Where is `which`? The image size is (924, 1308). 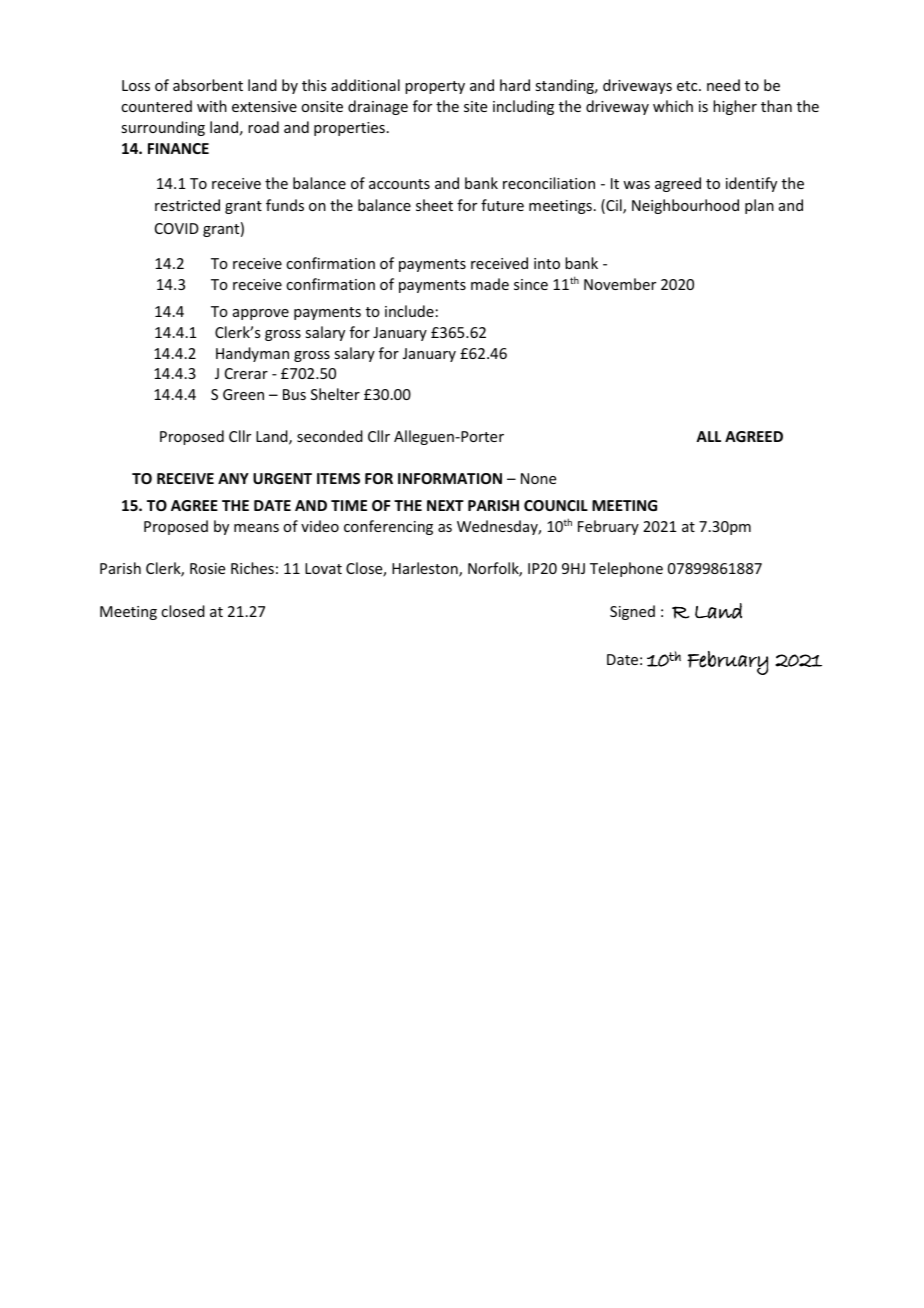
which is located at coordinates (673, 106).
